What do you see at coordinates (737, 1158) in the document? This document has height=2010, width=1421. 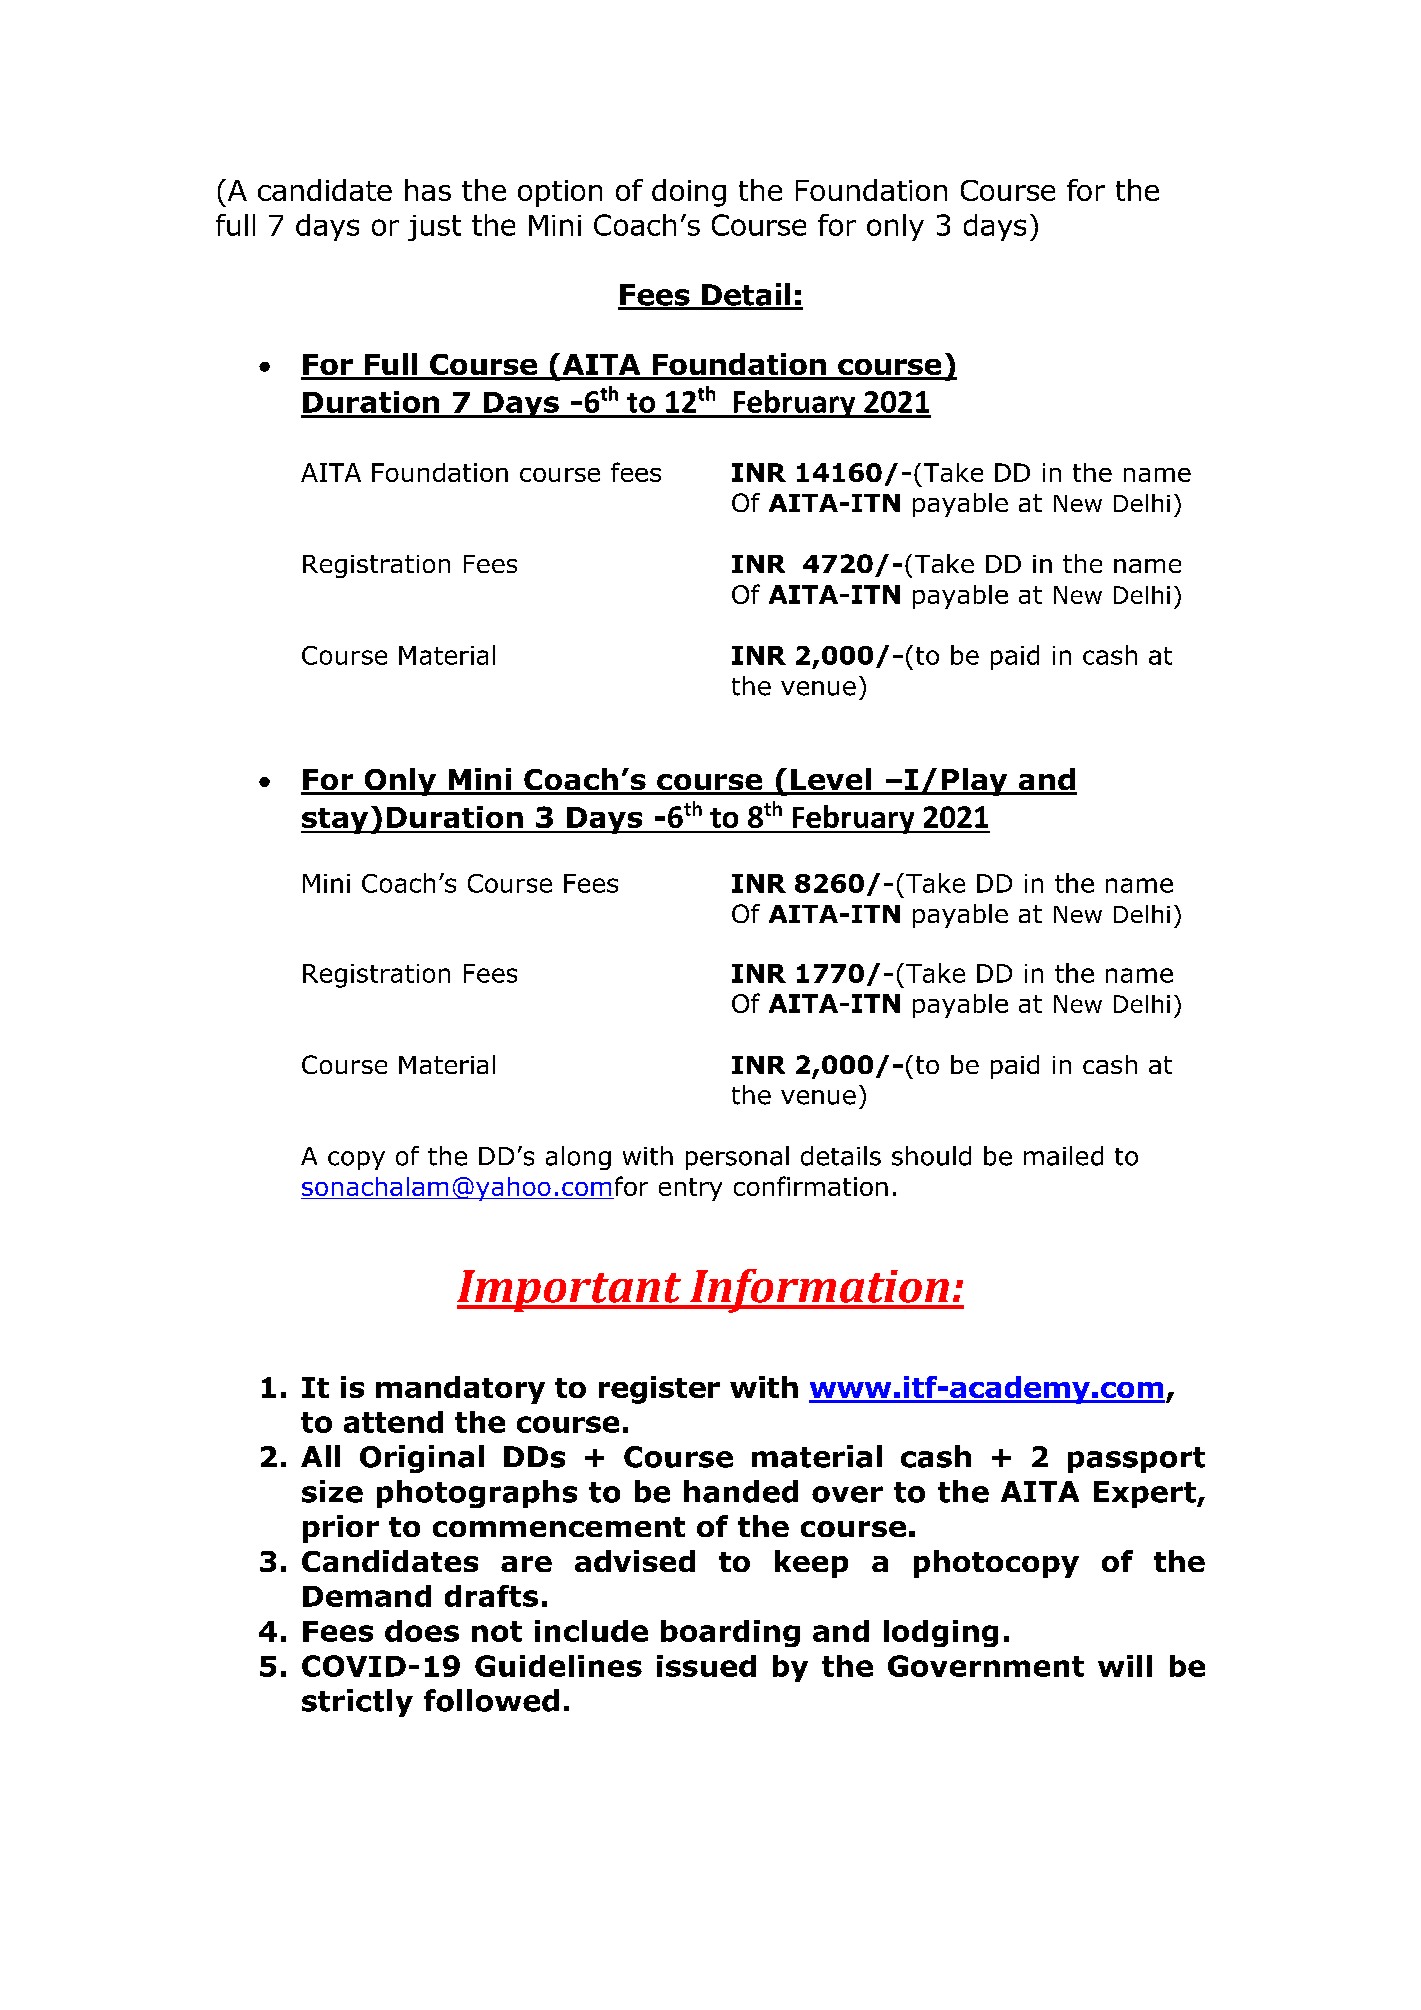 I see `personal` at bounding box center [737, 1158].
